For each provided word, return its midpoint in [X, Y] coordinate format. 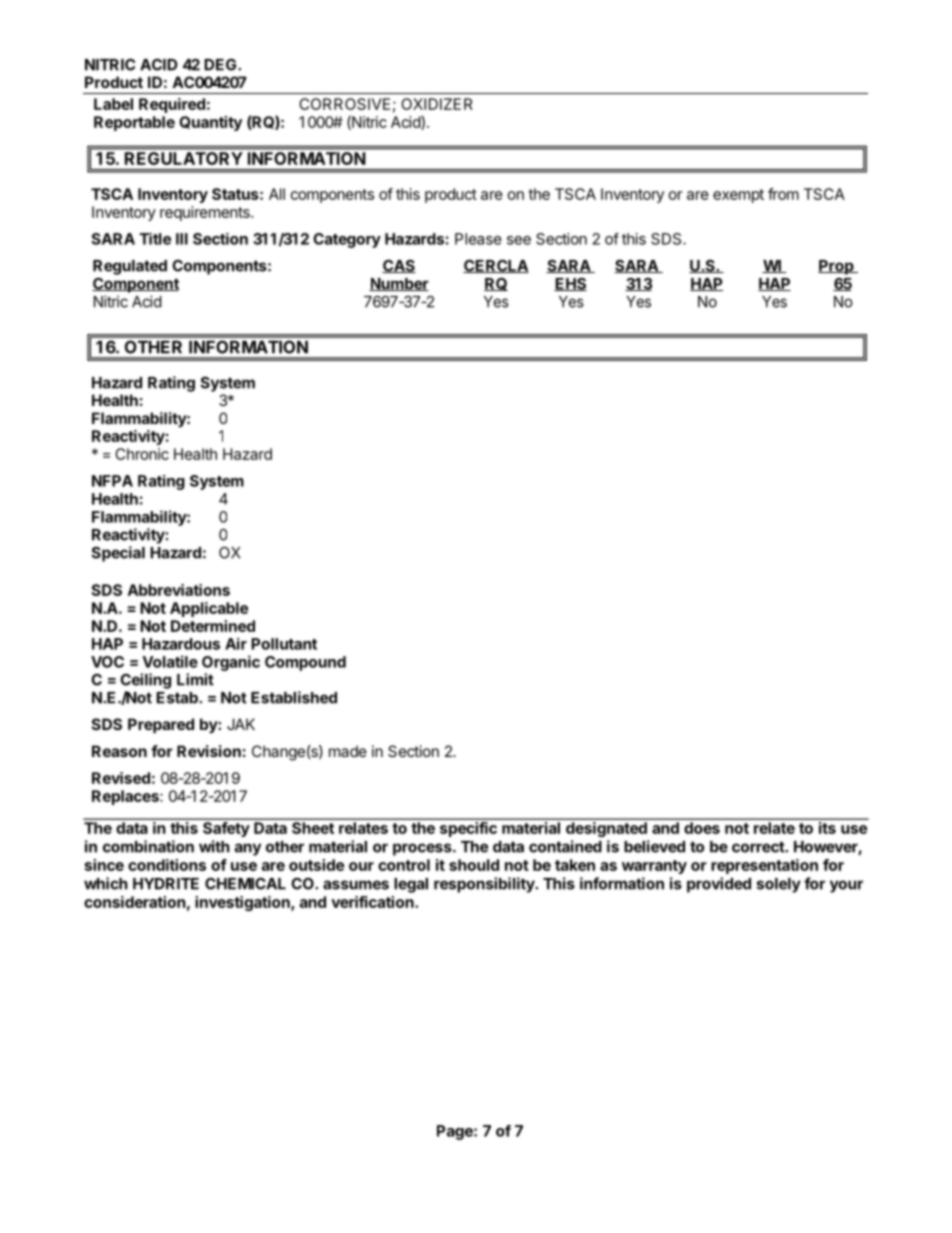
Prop [837, 267]
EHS [570, 284]
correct [759, 847]
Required [172, 105]
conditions [167, 865]
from [783, 194]
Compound [305, 663]
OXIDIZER [437, 104]
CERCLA [496, 266]
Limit [195, 679]
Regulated [130, 267]
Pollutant [284, 644]
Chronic [142, 454]
